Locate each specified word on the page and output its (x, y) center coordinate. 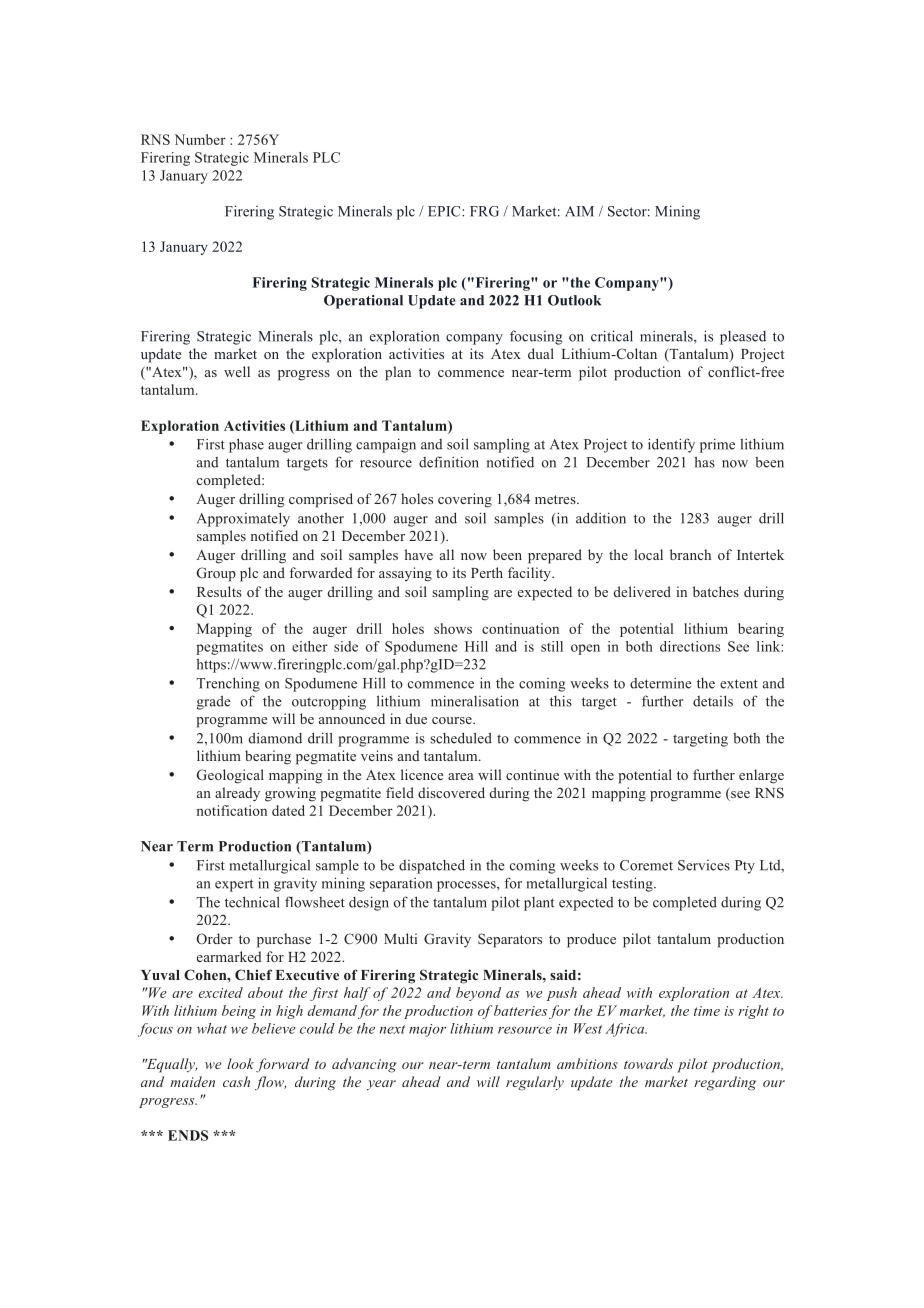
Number (200, 139)
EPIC (445, 211)
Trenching (228, 684)
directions (690, 646)
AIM (579, 211)
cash (236, 1081)
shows (453, 628)
